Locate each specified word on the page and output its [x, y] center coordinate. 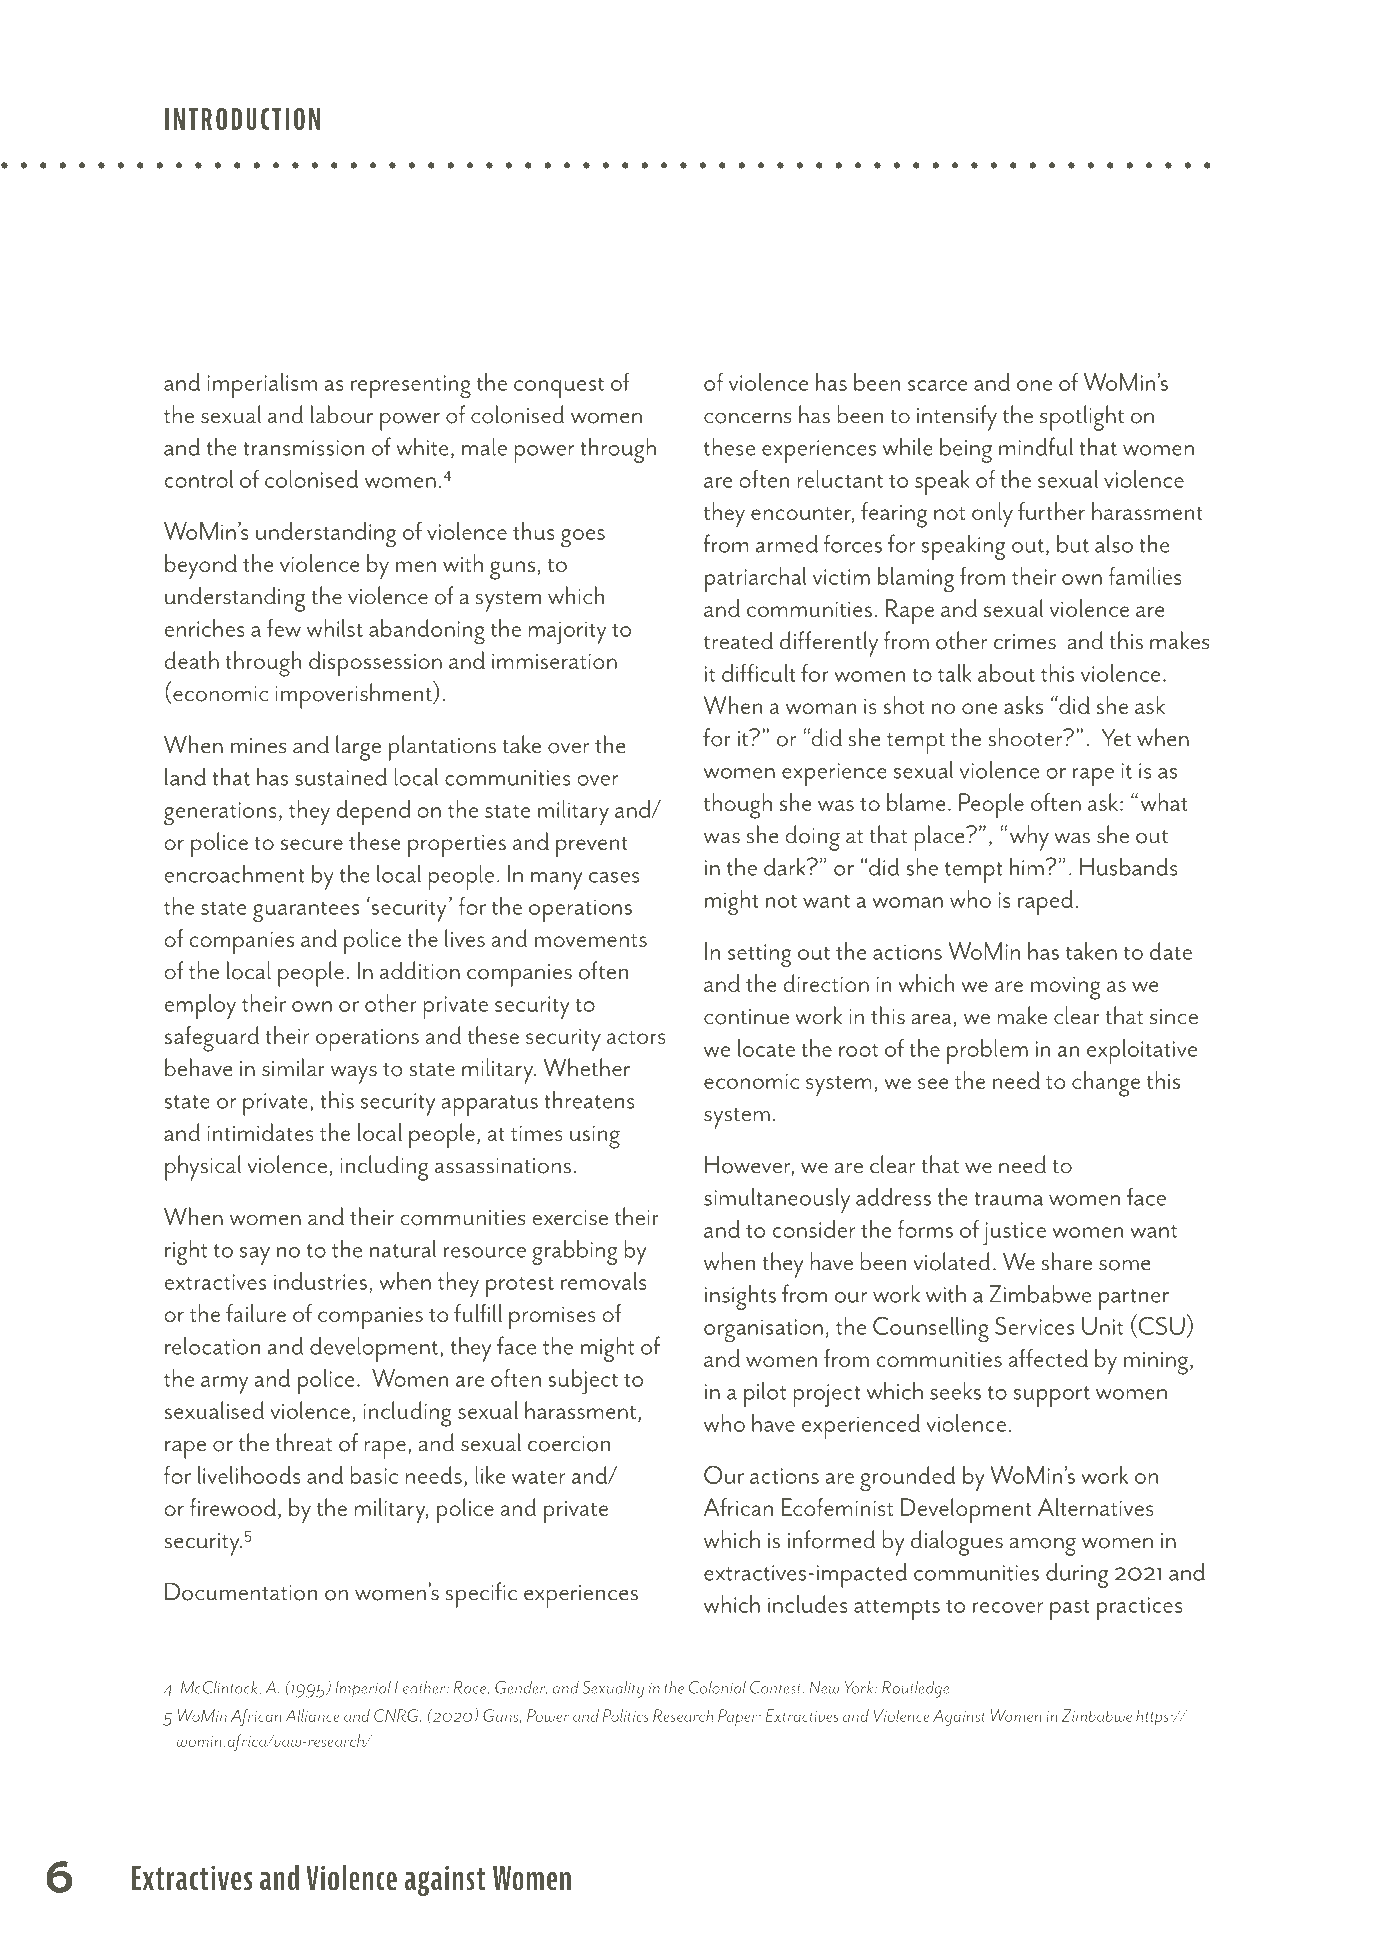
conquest [559, 387]
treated [738, 640]
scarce [937, 385]
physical [203, 1168]
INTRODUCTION [242, 119]
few [284, 628]
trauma [1008, 1199]
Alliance [312, 1715]
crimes [1025, 642]
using [595, 1137]
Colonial [717, 1687]
